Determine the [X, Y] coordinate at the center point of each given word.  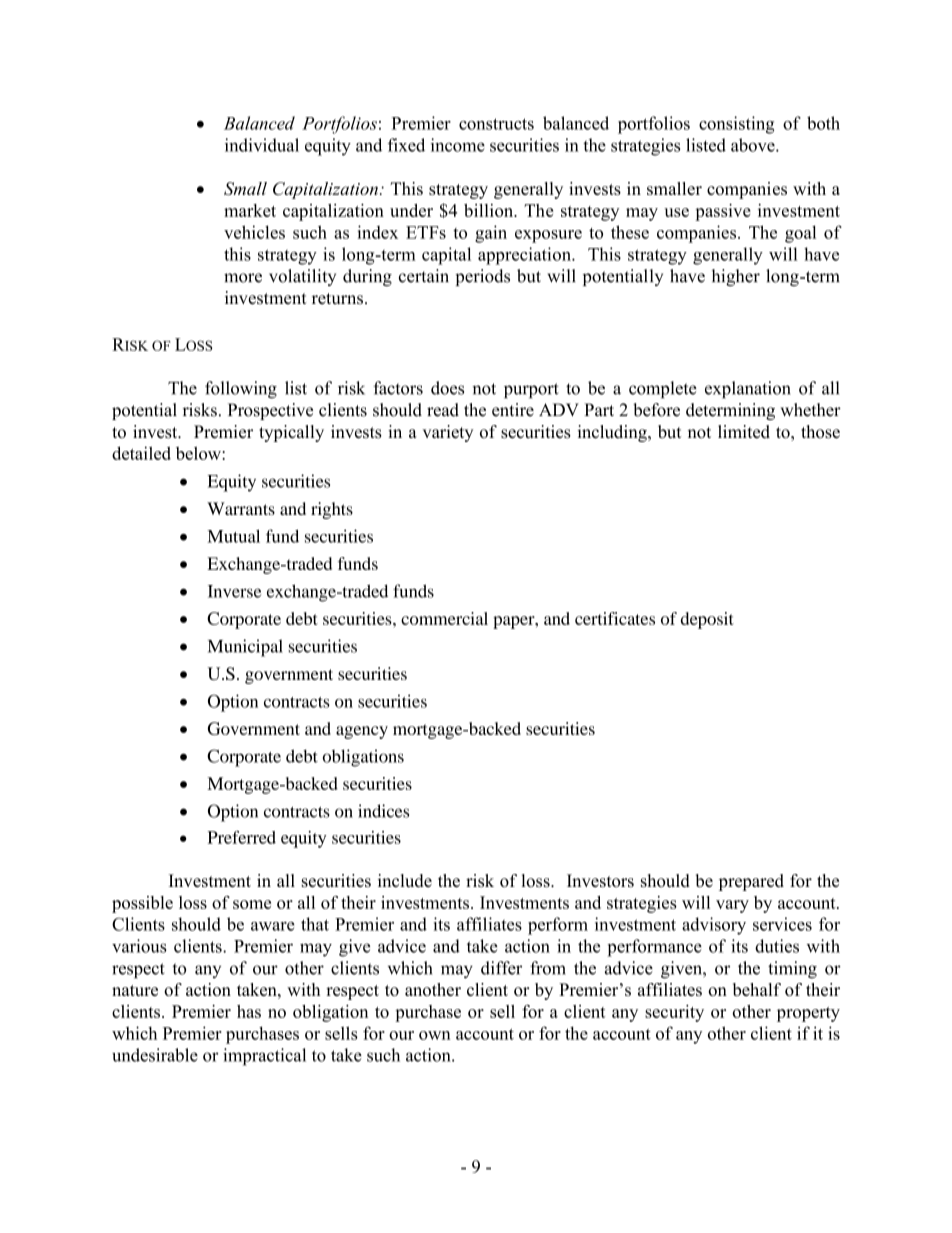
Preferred [242, 837]
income [458, 145]
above [754, 145]
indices [383, 811]
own [435, 1035]
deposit [707, 620]
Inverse [235, 591]
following [241, 390]
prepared [751, 882]
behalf [757, 989]
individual [262, 145]
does [447, 388]
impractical [264, 1057]
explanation [748, 390]
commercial [444, 618]
